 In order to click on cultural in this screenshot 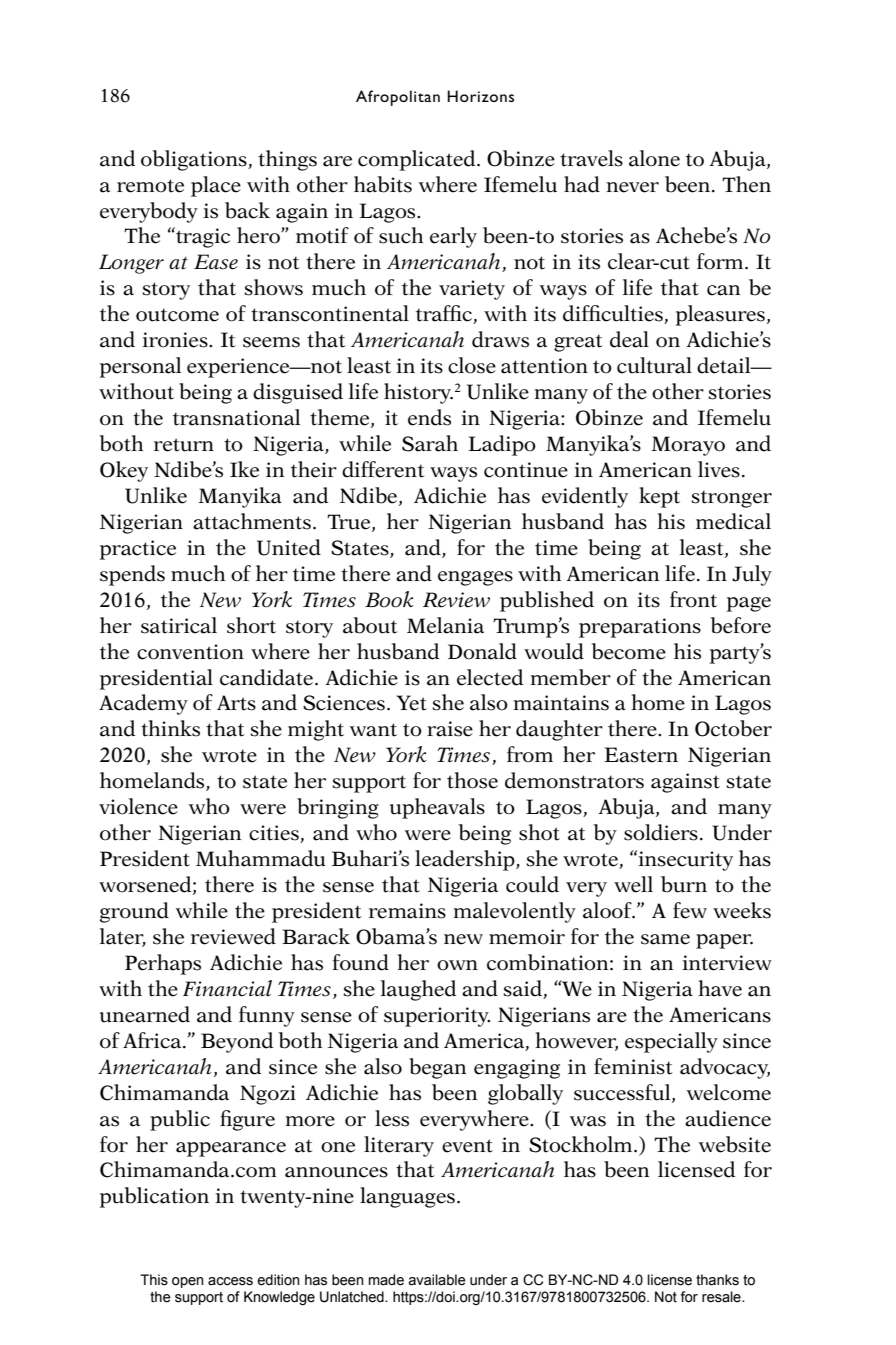, I will do `click(654, 365)`.
